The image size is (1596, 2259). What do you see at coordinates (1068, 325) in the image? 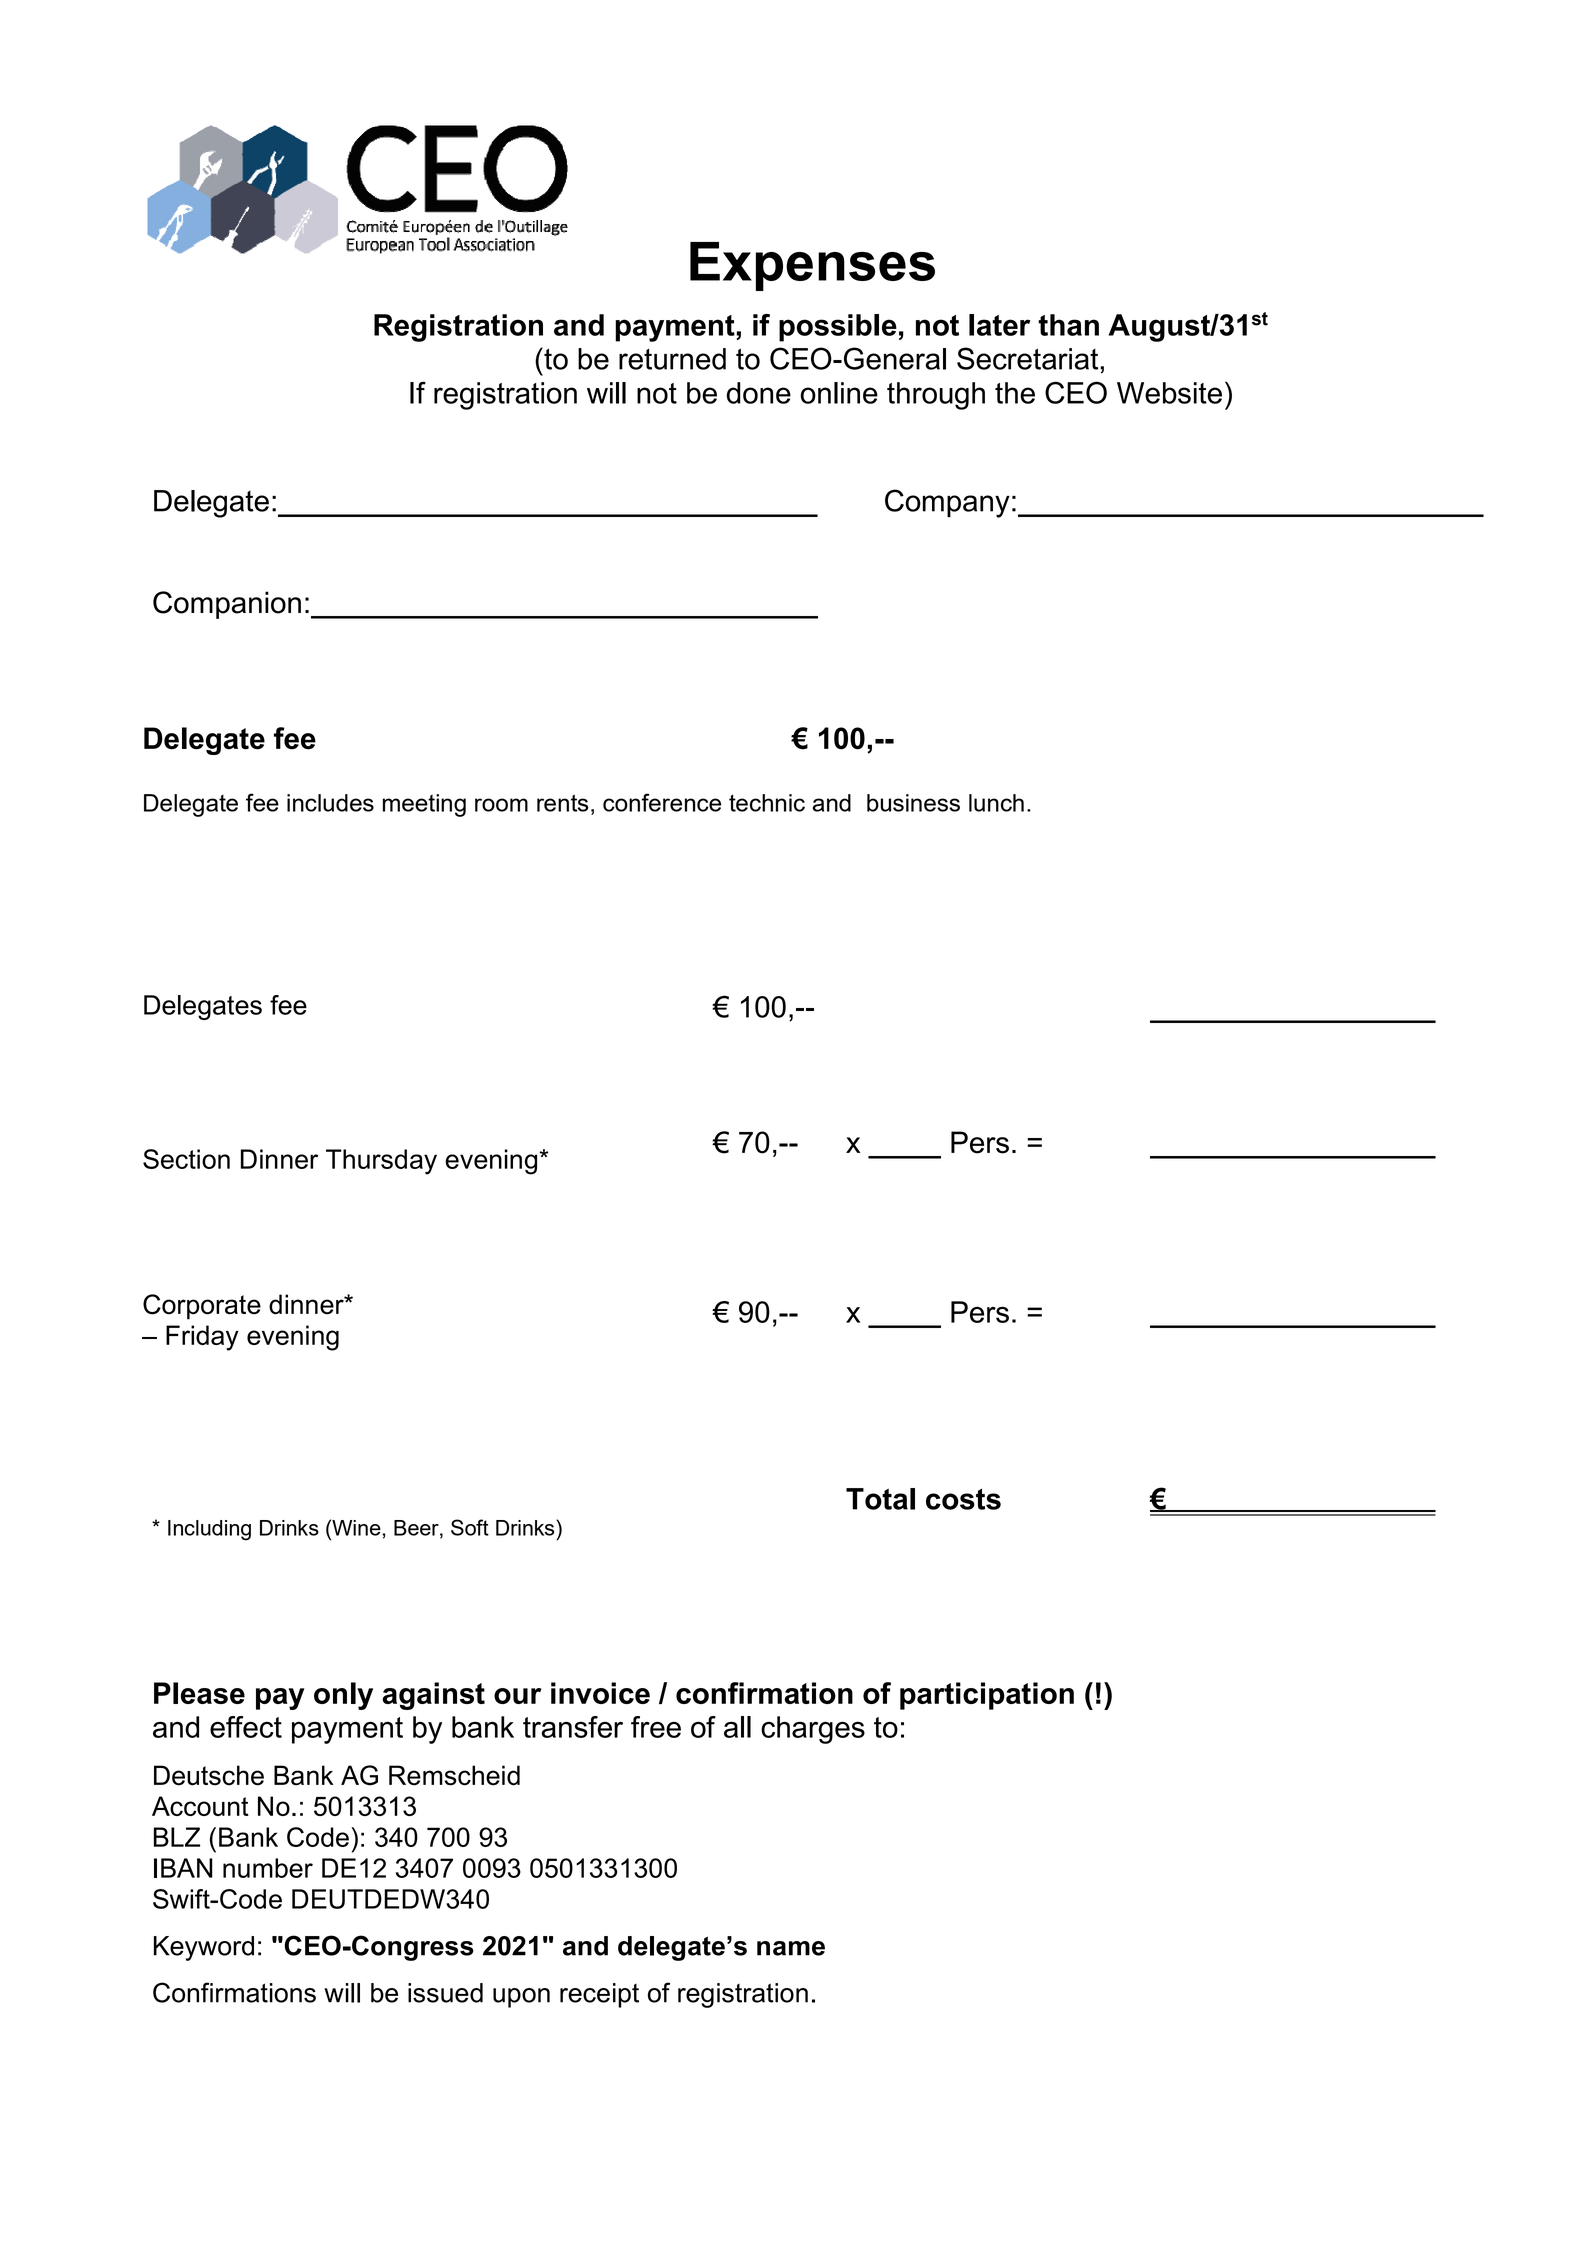
I see `than` at bounding box center [1068, 325].
